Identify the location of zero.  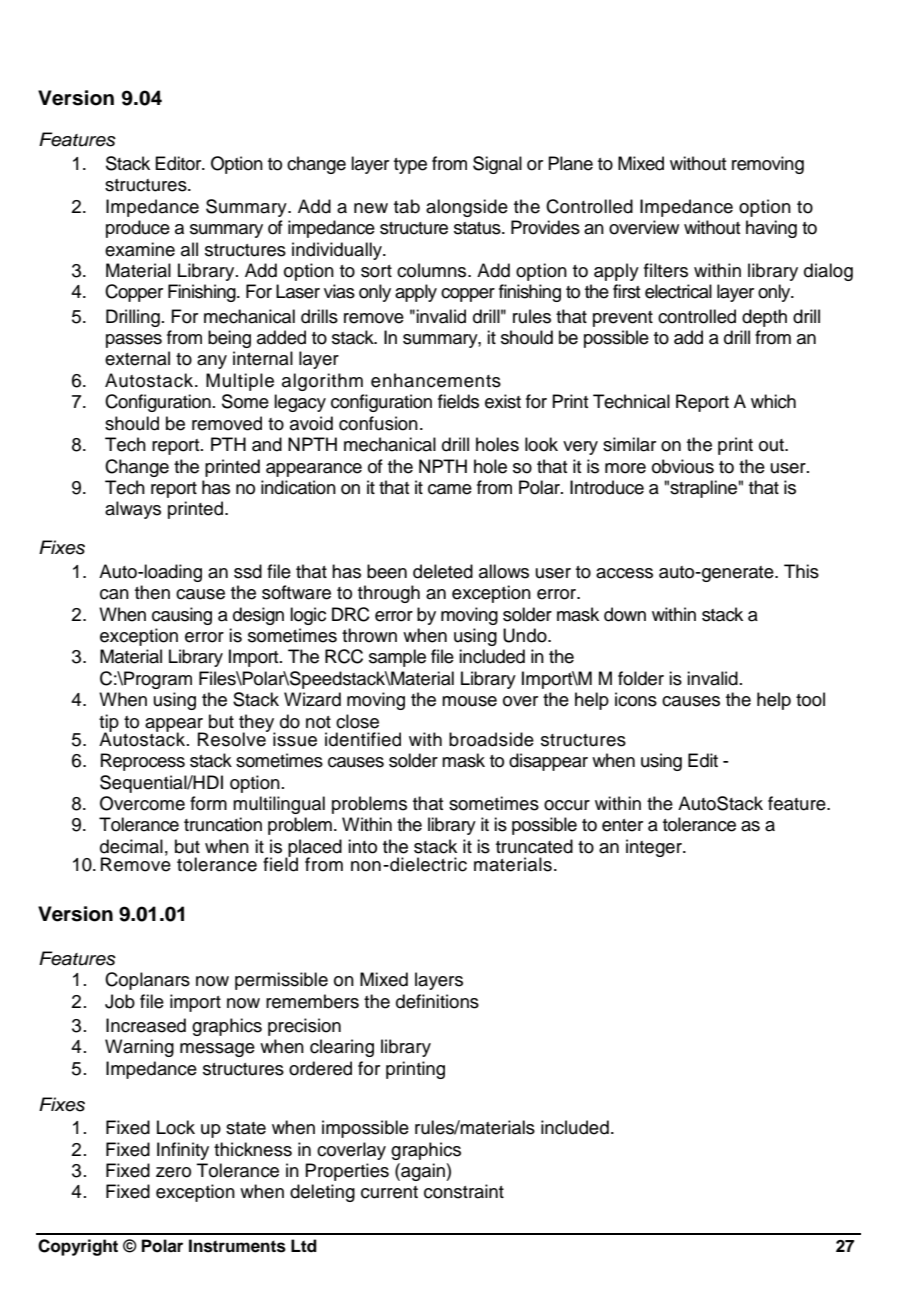
(173, 1172).
